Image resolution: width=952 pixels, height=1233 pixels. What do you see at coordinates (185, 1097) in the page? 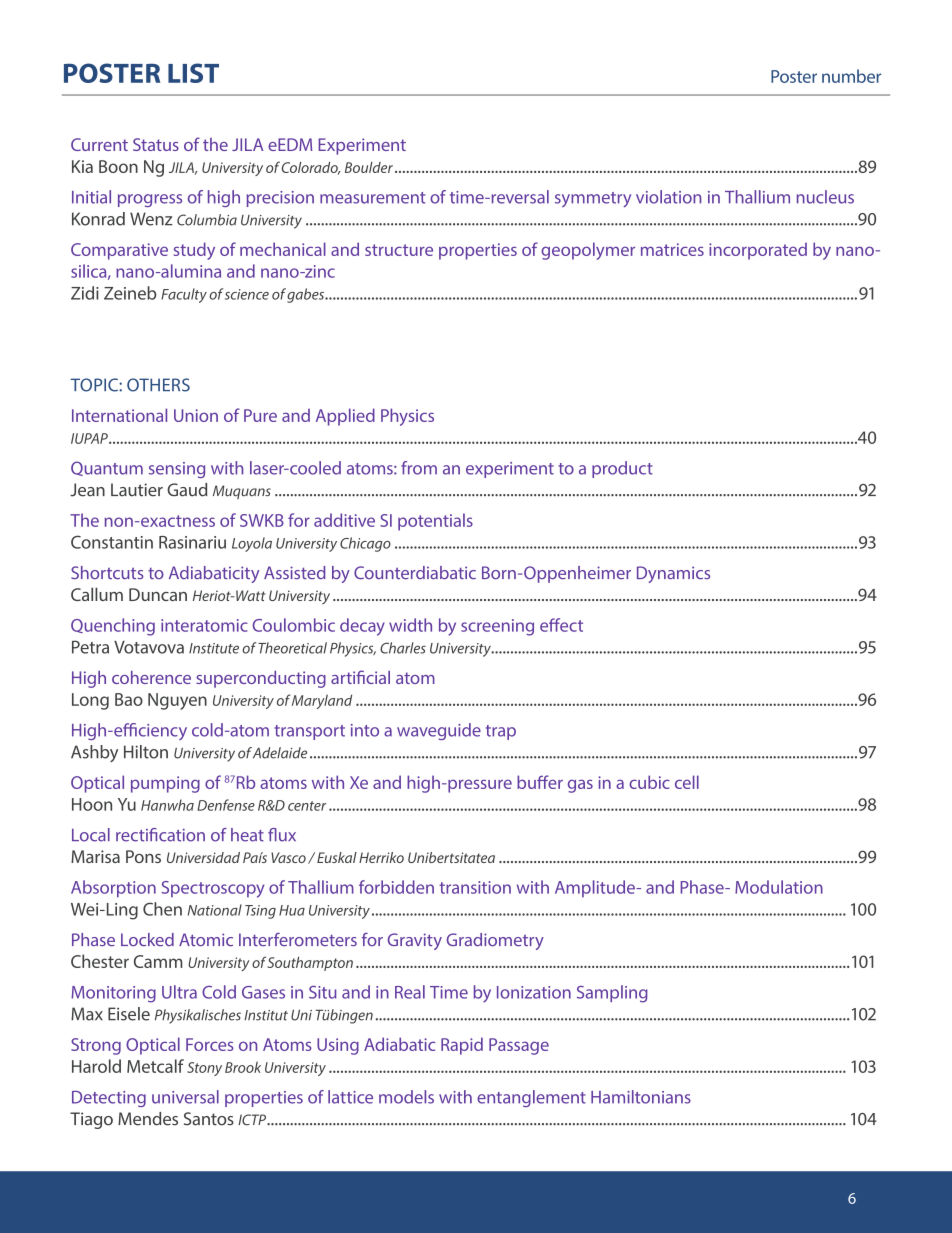
I see `universal` at bounding box center [185, 1097].
